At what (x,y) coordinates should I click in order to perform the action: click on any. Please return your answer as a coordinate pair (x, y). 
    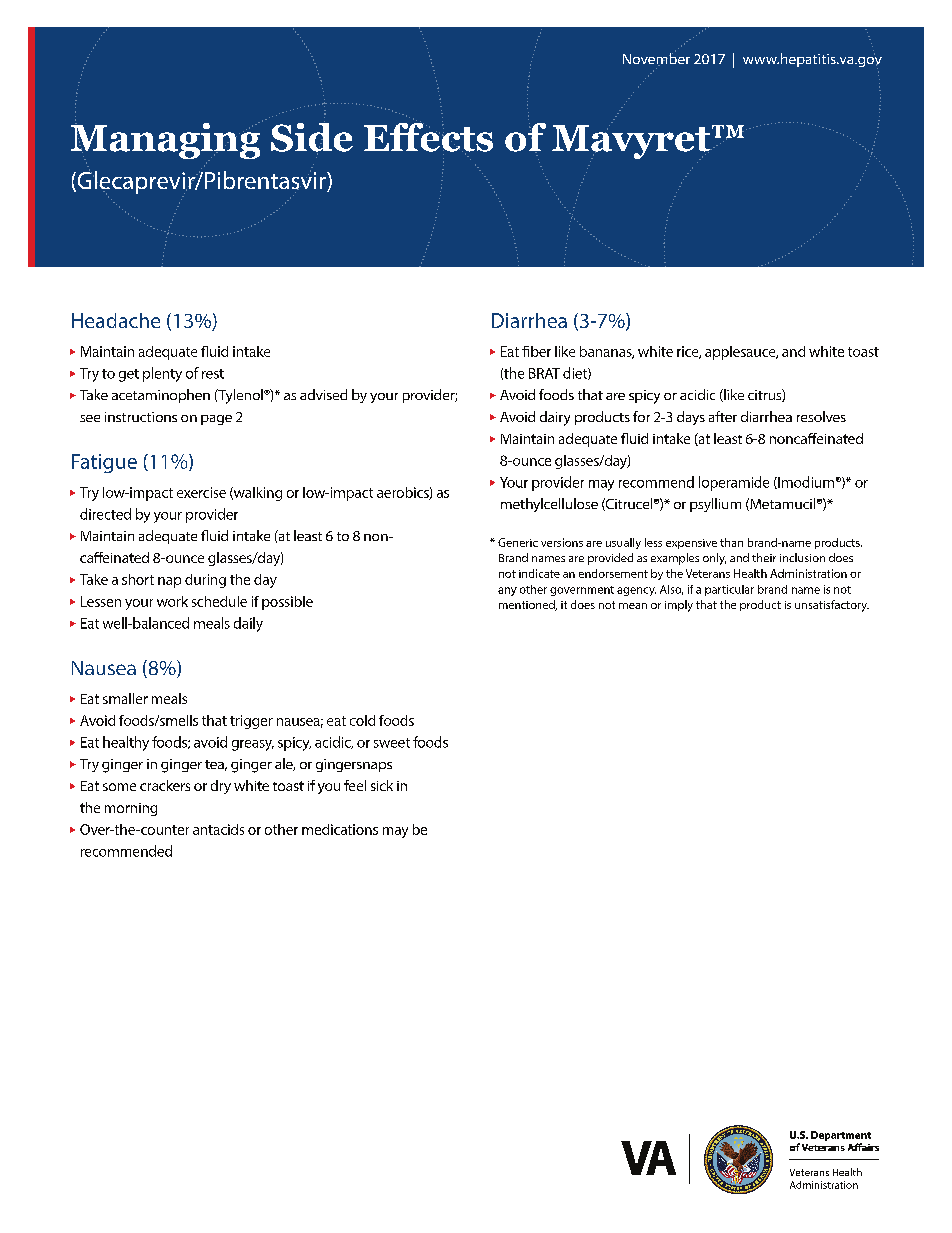
    Looking at the image, I should click on (507, 591).
